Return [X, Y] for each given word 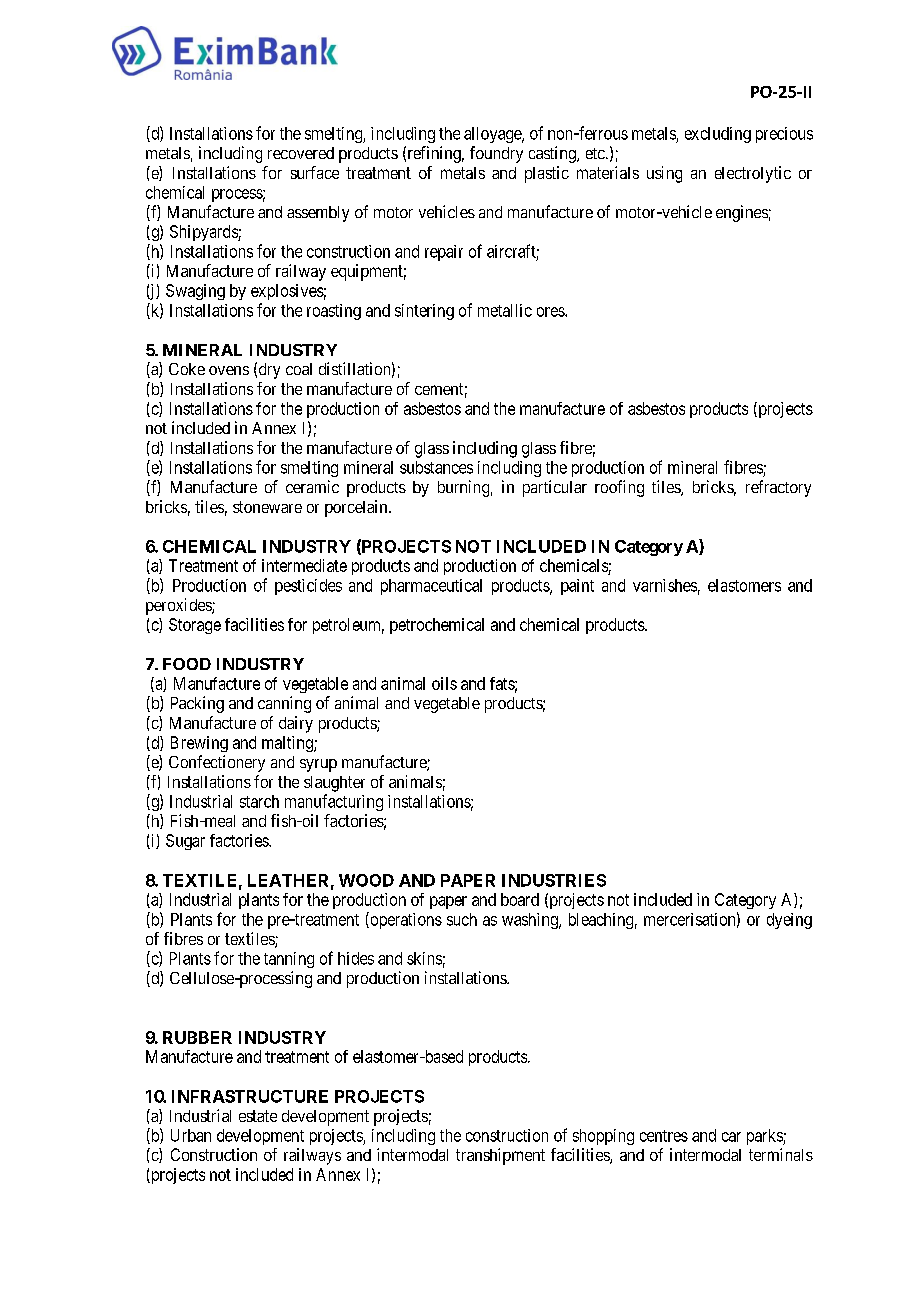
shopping [603, 1137]
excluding [718, 135]
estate [258, 1116]
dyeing [789, 921]
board [520, 899]
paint [577, 587]
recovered [301, 153]
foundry [496, 154]
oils [444, 683]
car [731, 1137]
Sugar [185, 842]
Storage [195, 626]
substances [436, 467]
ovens [229, 370]
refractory [778, 488]
